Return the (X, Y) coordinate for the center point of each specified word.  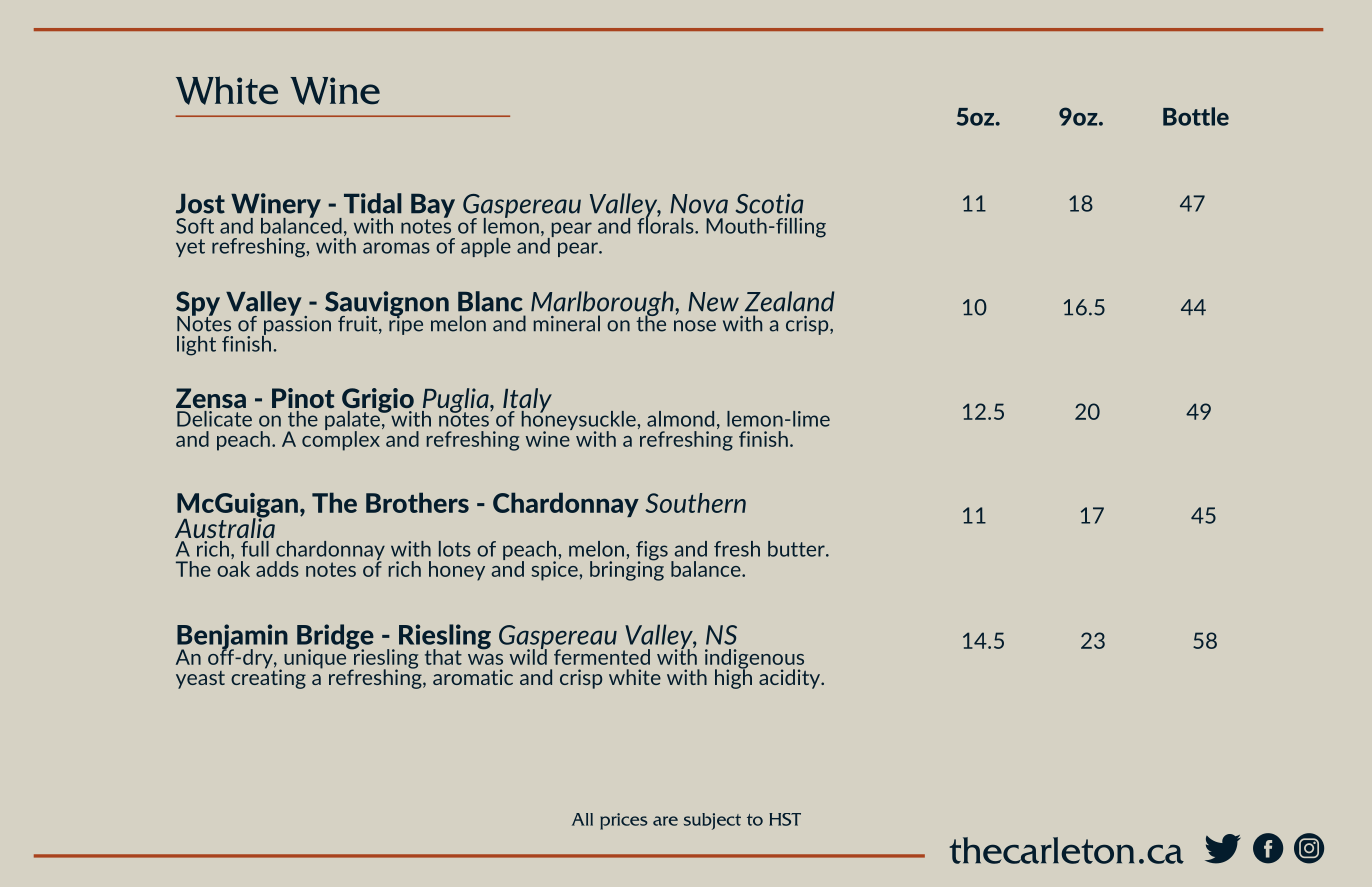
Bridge (335, 638)
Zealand (789, 301)
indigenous (754, 660)
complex (341, 439)
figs (652, 552)
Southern (695, 503)
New (713, 302)
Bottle (1196, 116)
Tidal (373, 203)
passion (296, 325)
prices (624, 821)
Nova (699, 204)
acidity (791, 679)
